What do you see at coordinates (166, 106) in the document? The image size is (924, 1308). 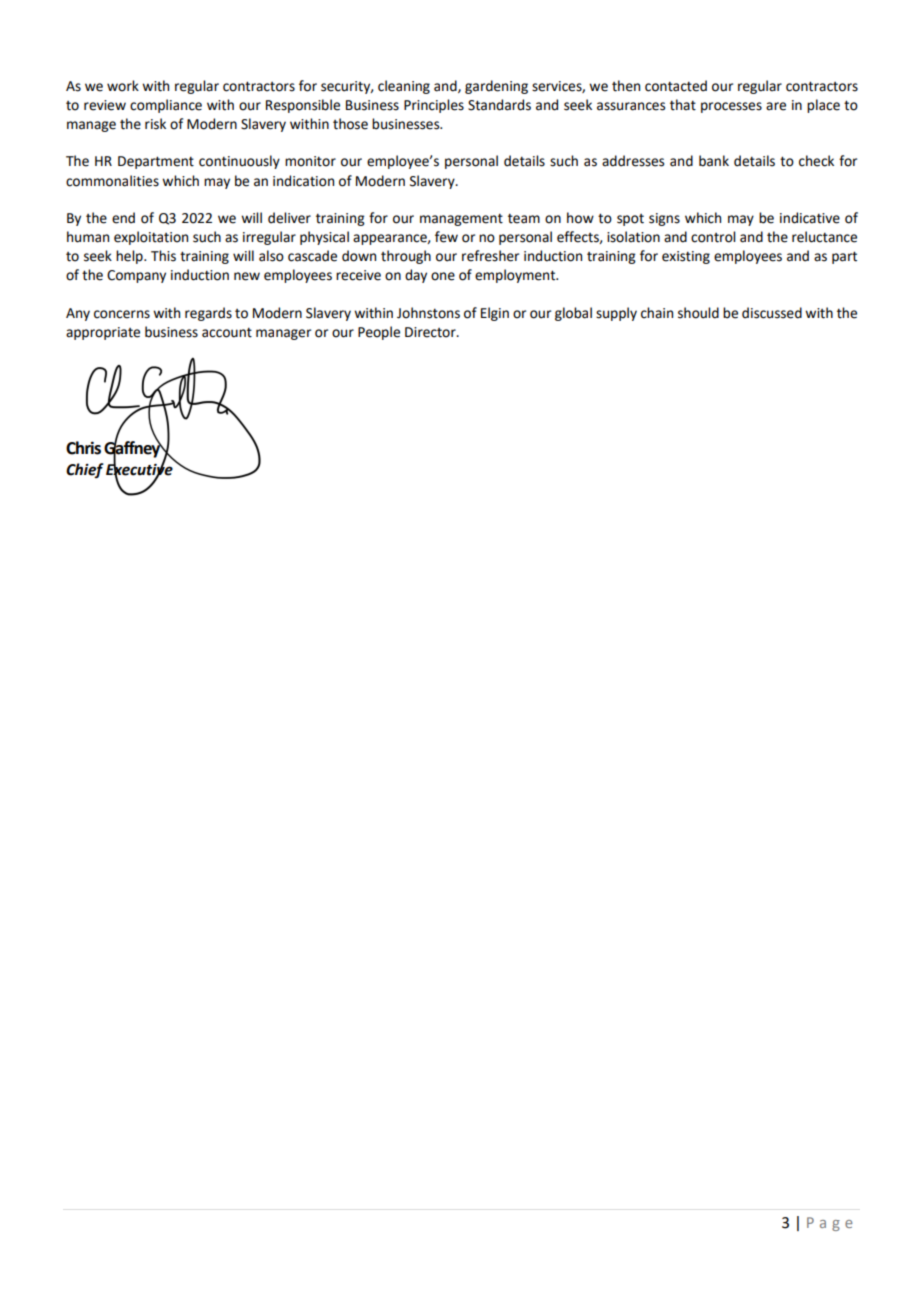 I see `compliance` at bounding box center [166, 106].
